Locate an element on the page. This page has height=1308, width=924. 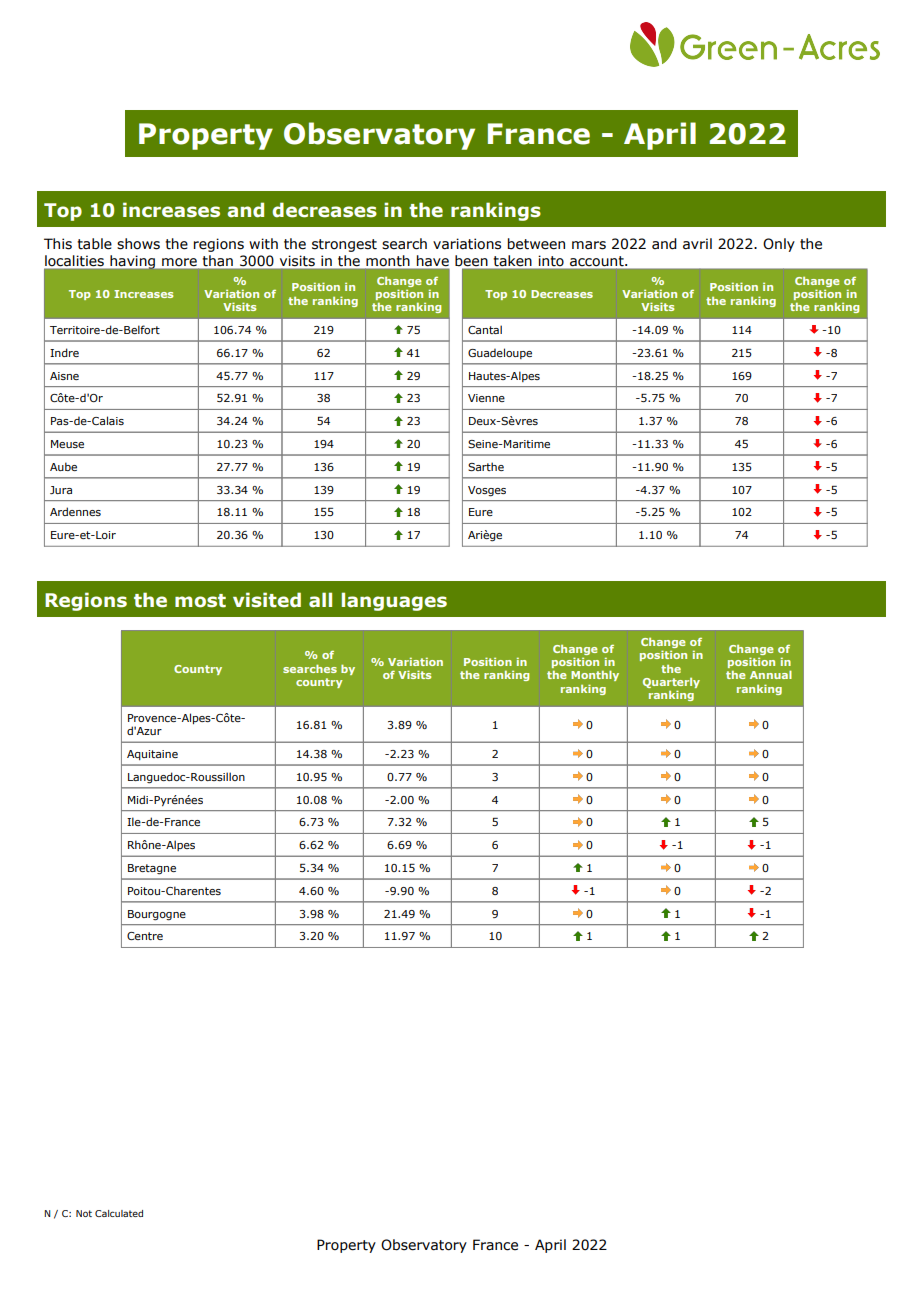
Annual is located at coordinates (771, 674).
